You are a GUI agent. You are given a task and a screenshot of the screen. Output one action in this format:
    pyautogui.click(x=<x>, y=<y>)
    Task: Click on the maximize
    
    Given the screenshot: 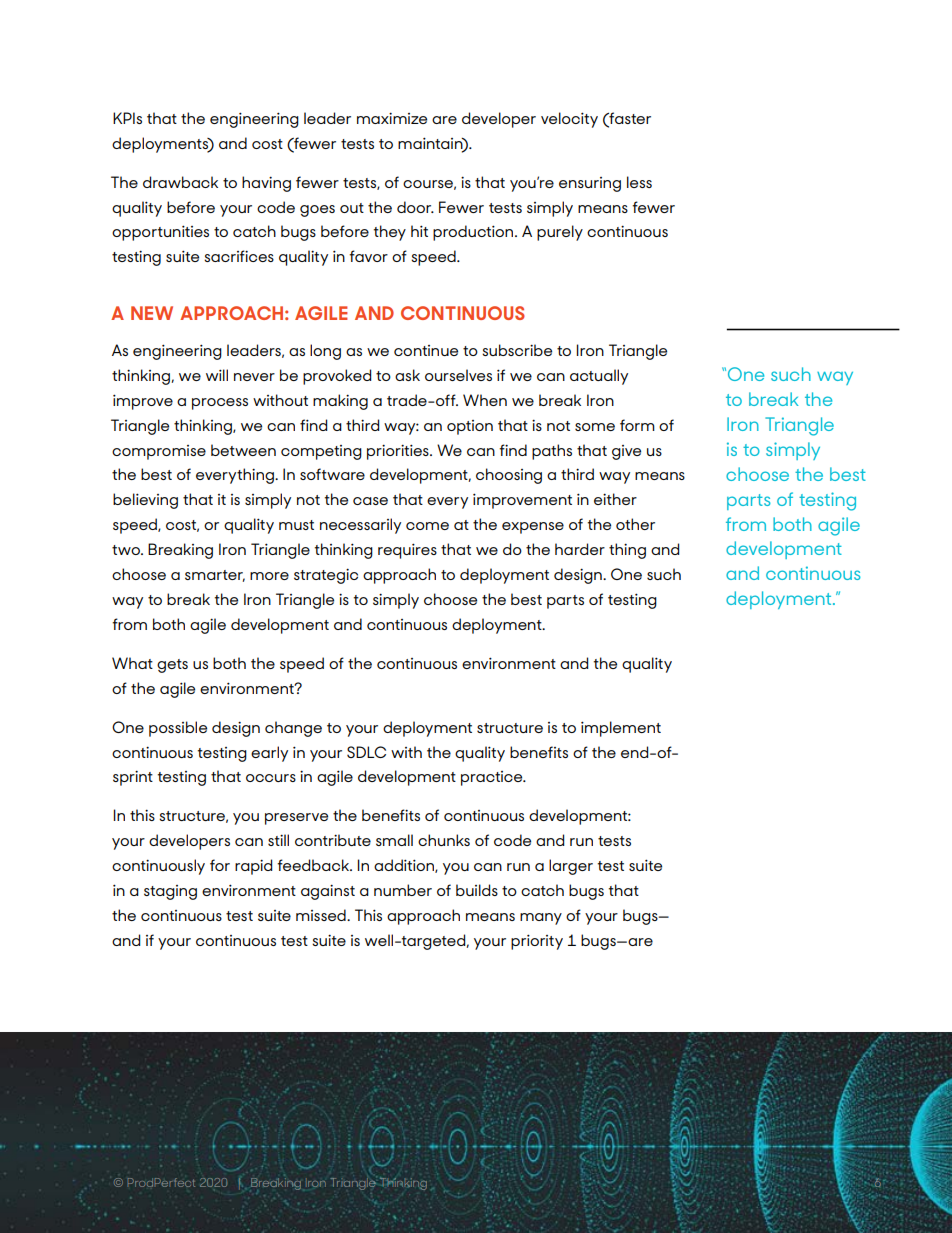 What is the action you would take?
    pyautogui.click(x=392, y=118)
